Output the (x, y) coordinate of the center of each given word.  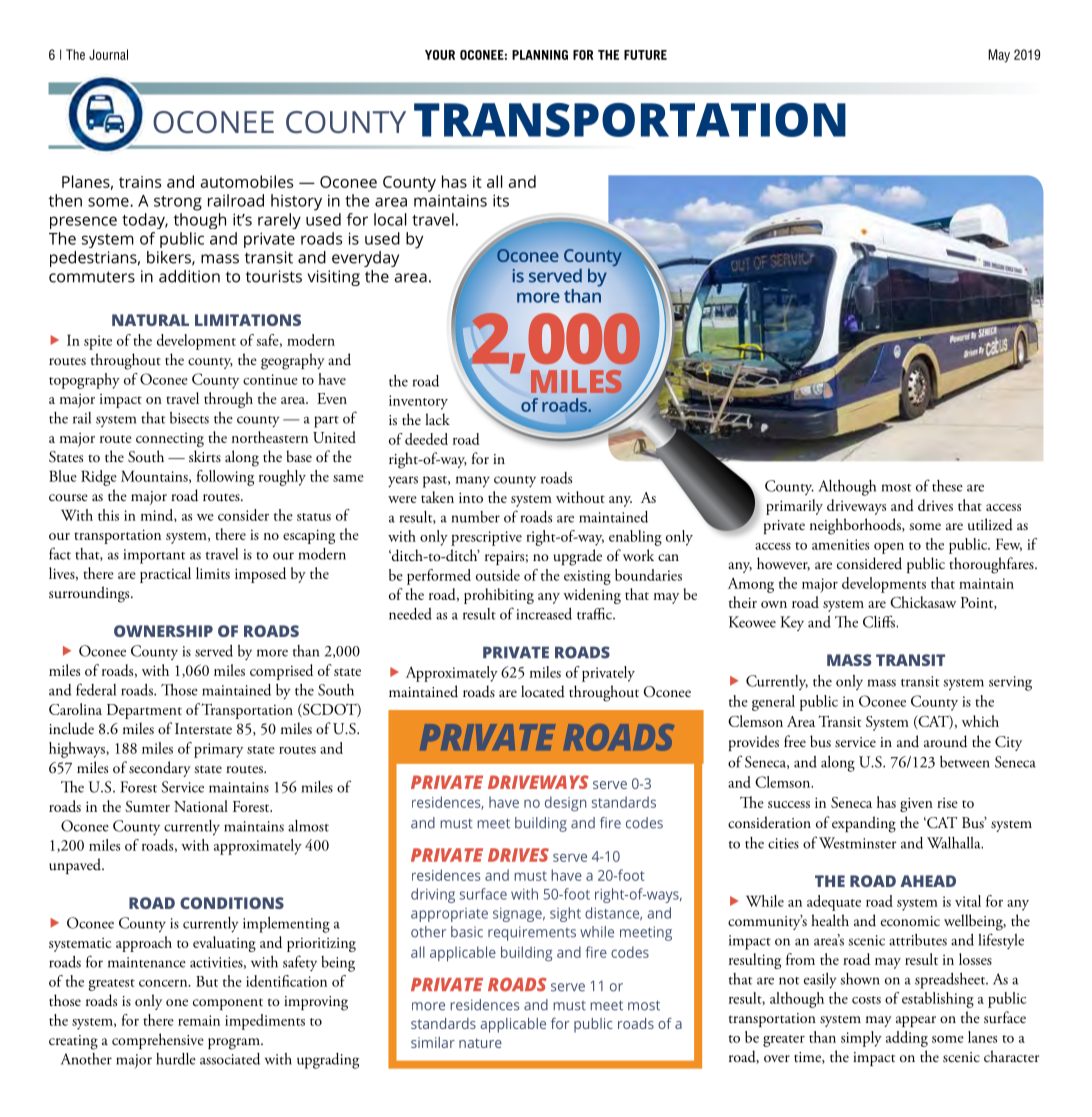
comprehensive (158, 1041)
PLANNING (540, 55)
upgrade (578, 557)
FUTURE (645, 55)
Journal (108, 54)
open (889, 548)
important (154, 556)
